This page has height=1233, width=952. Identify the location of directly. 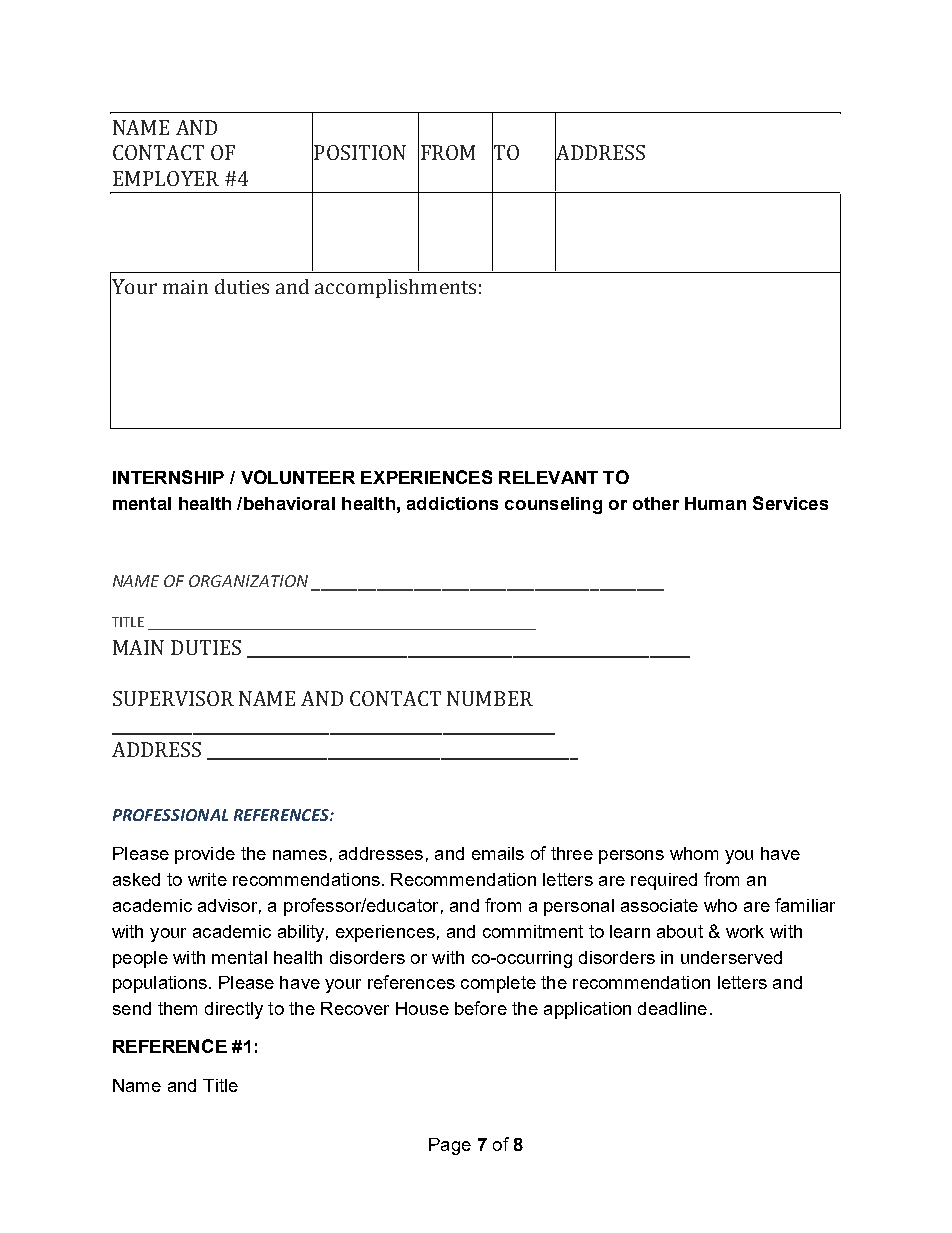
(234, 1010).
